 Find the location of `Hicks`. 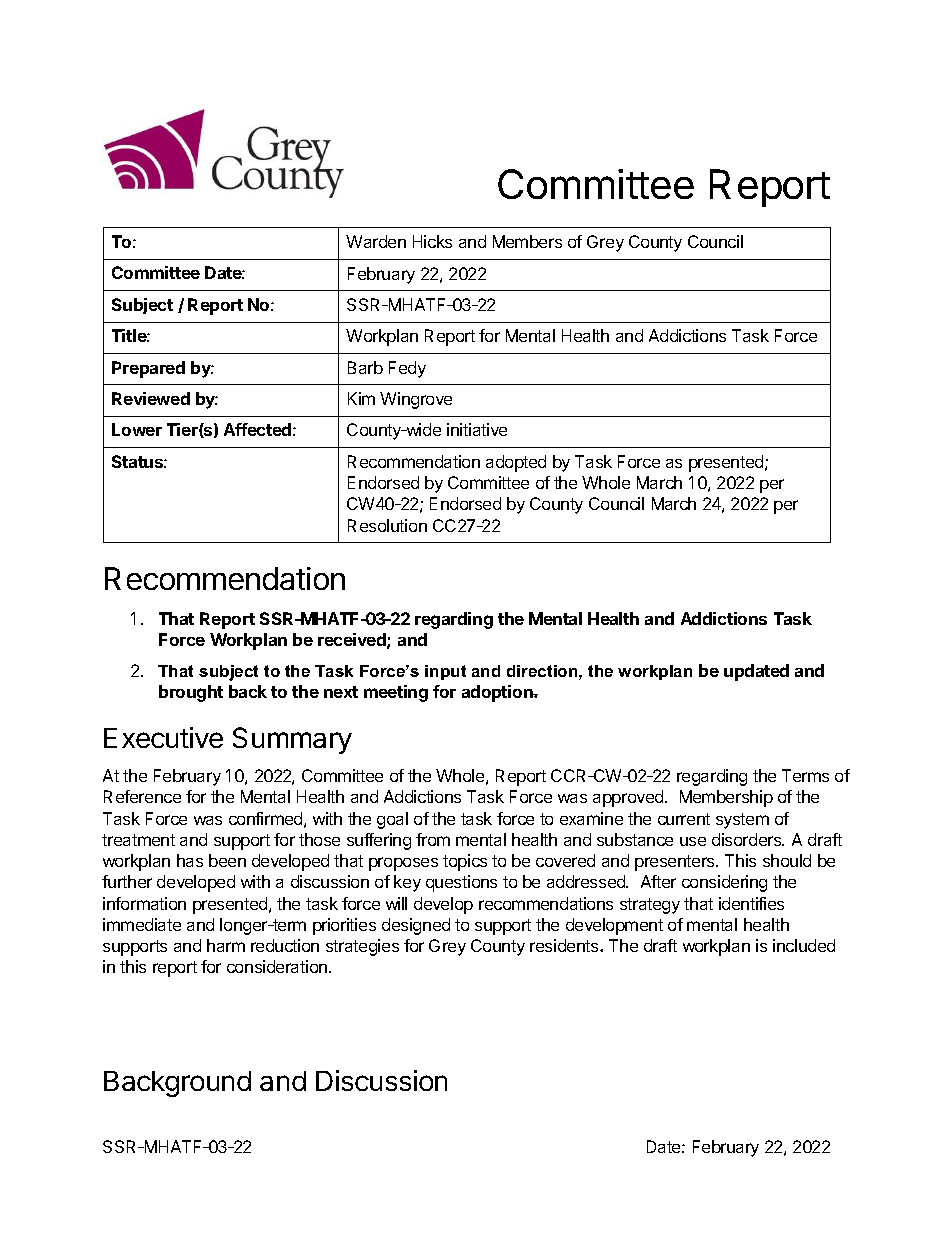

Hicks is located at coordinates (432, 241).
